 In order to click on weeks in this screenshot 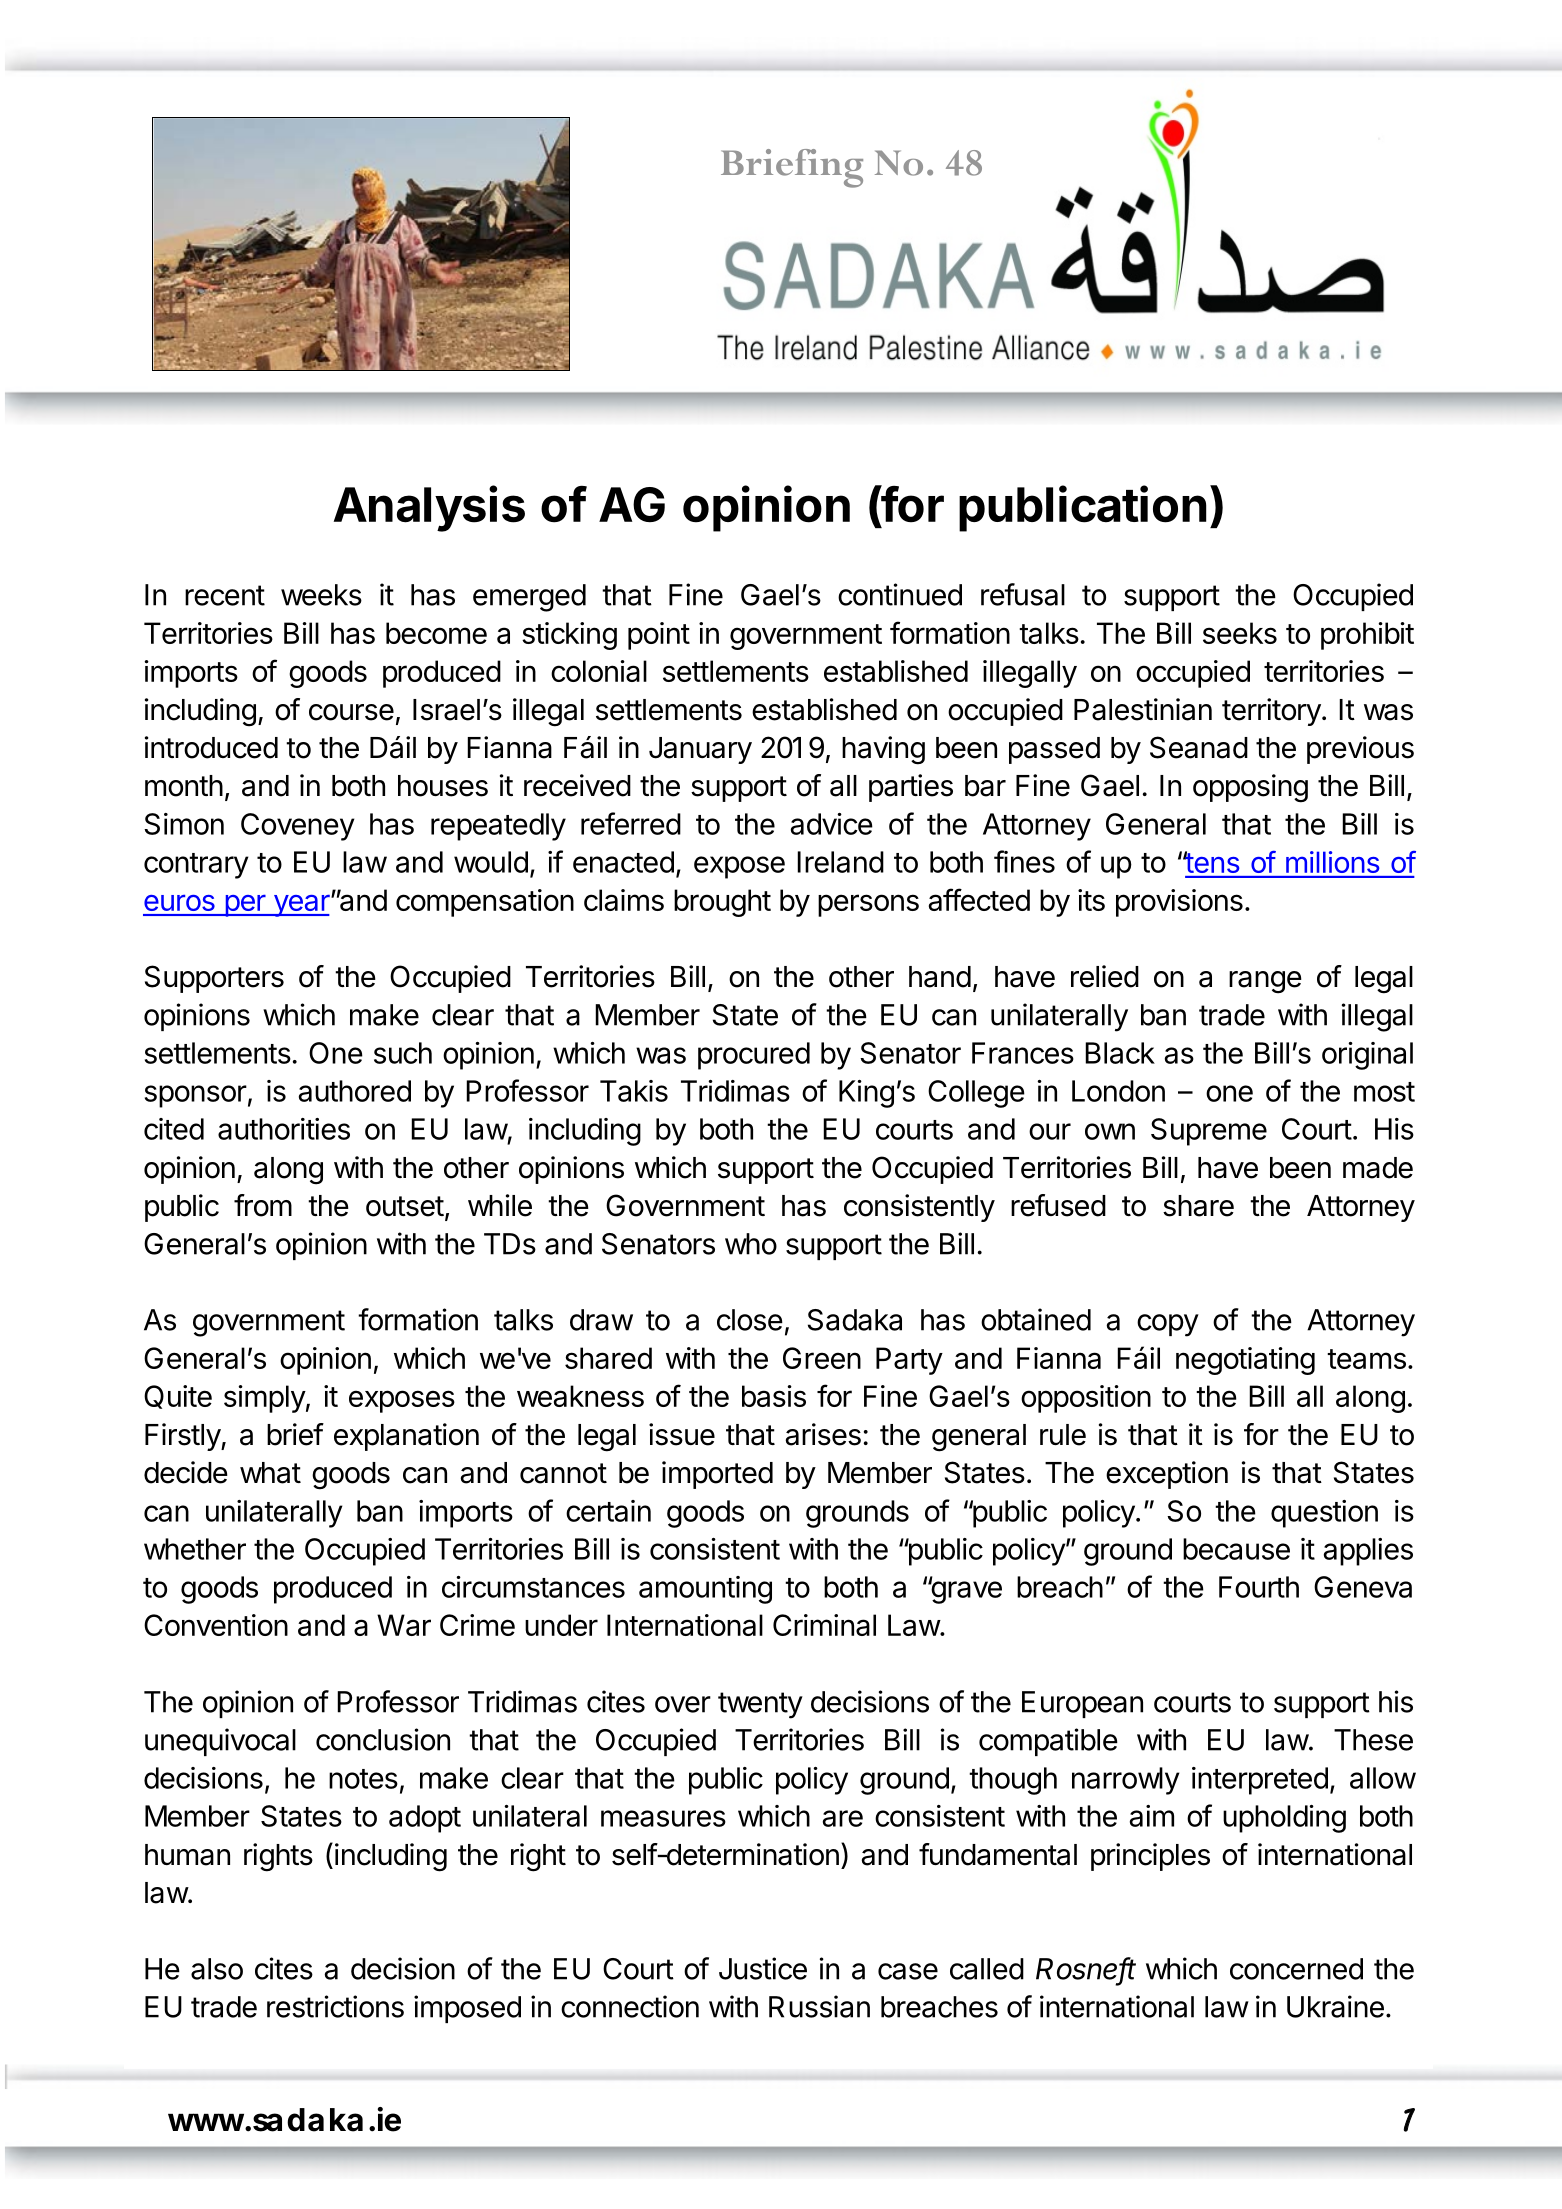, I will do `click(321, 595)`.
